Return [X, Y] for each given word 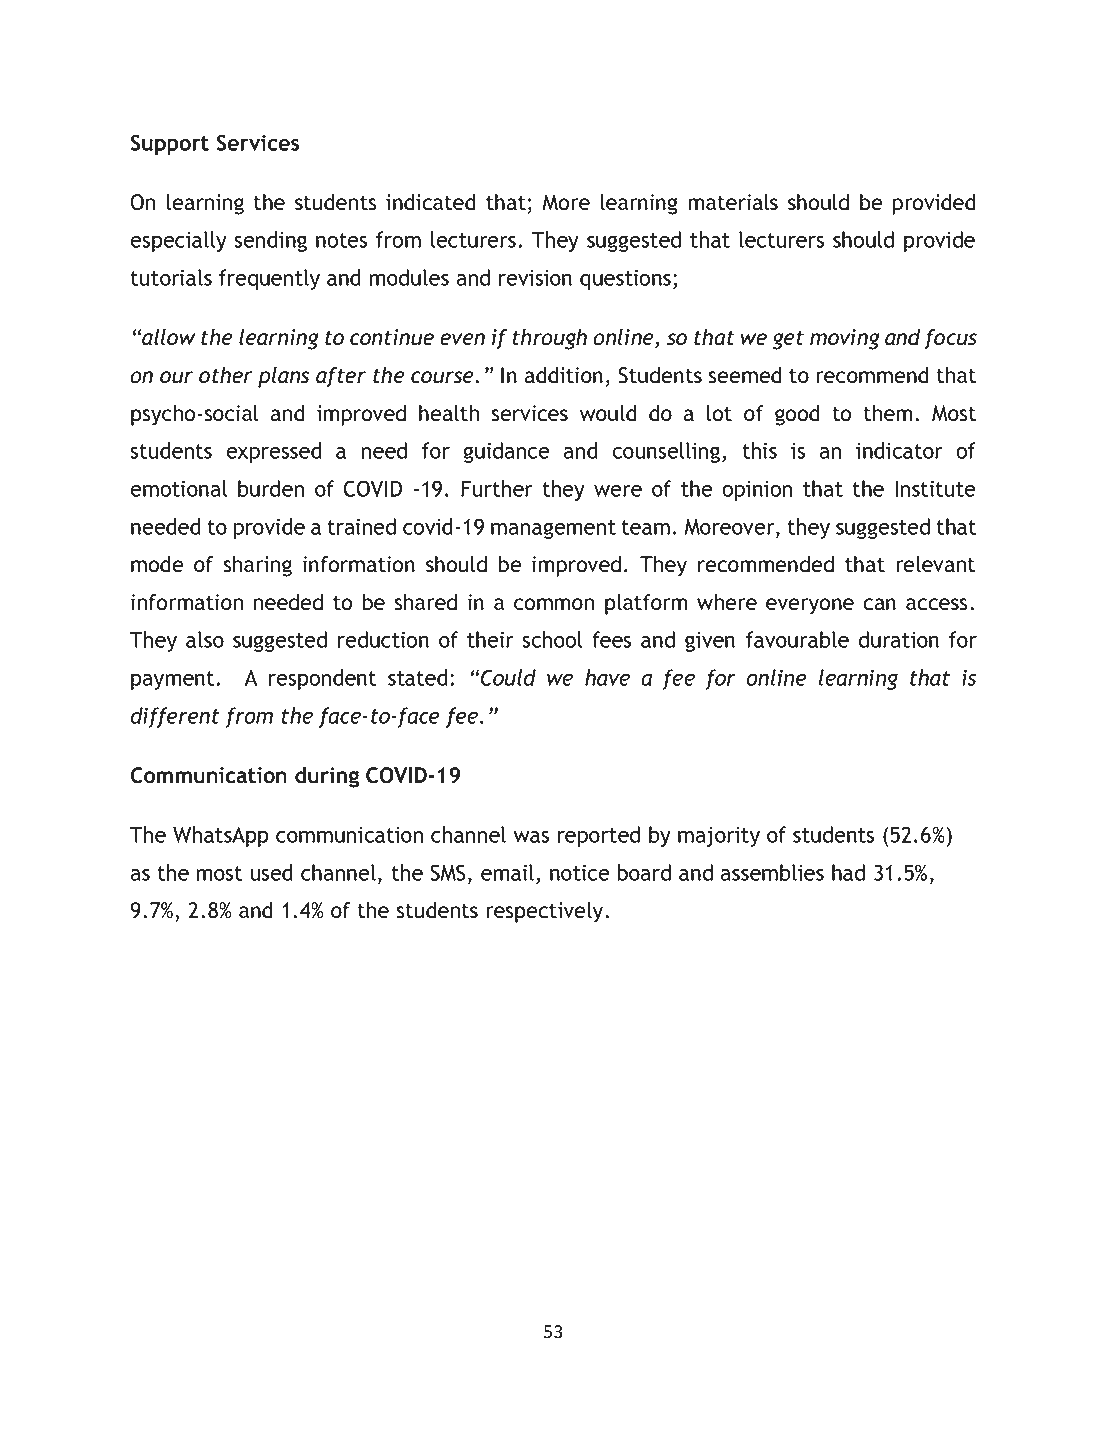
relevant [935, 564]
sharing [257, 566]
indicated [430, 202]
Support [170, 144]
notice [579, 873]
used [271, 872]
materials [733, 202]
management [553, 529]
